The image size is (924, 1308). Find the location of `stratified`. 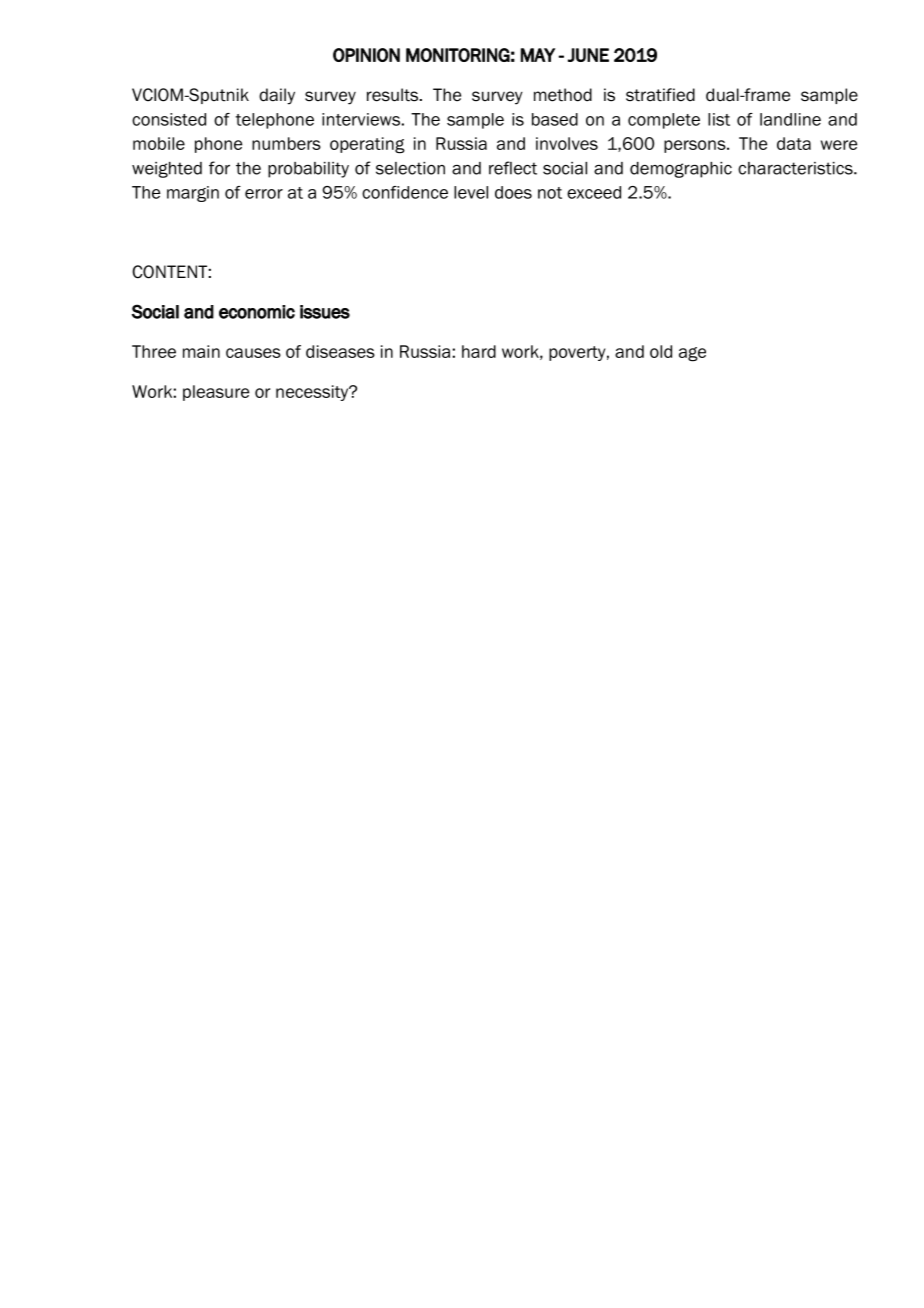

stratified is located at coordinates (660, 95).
